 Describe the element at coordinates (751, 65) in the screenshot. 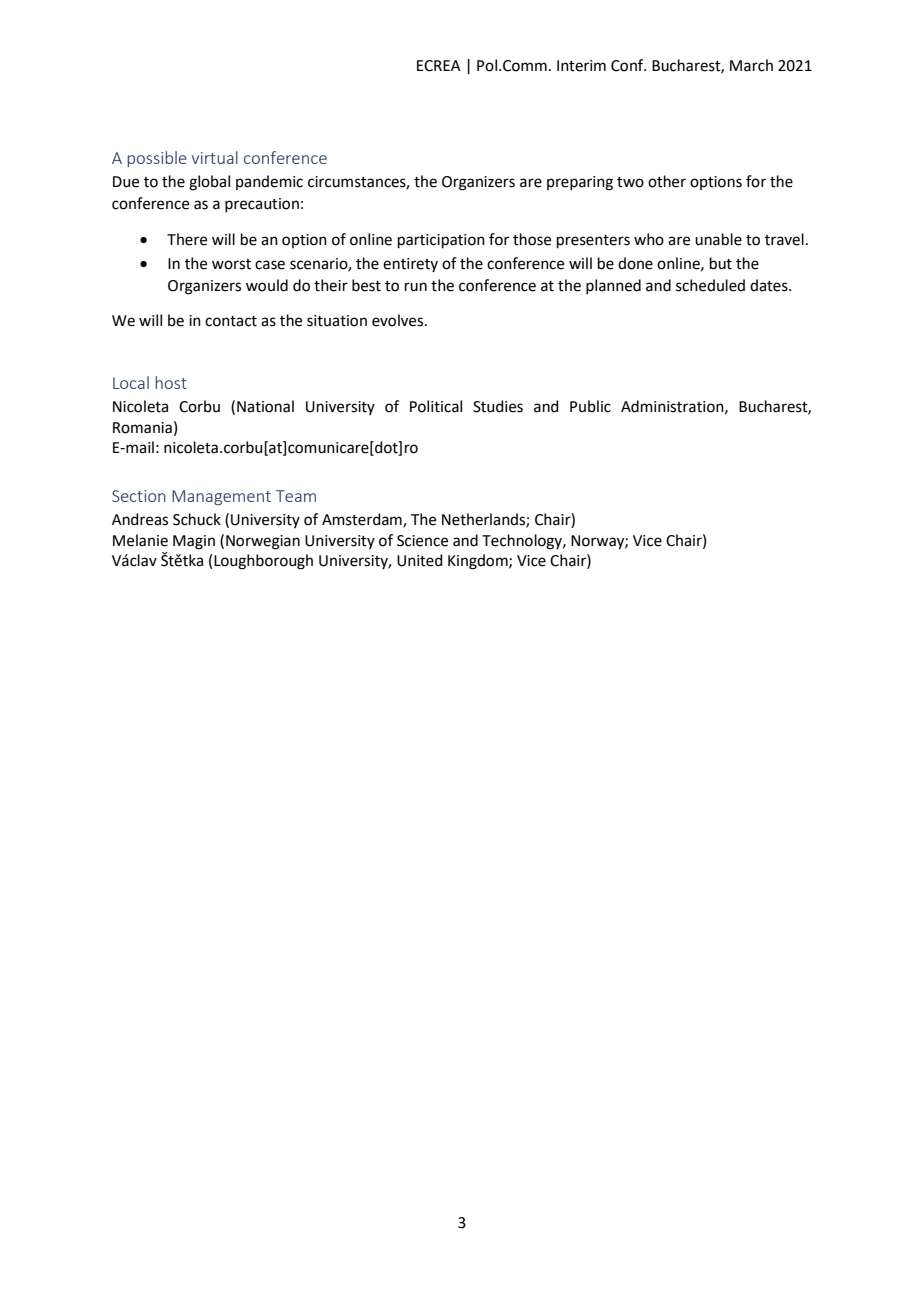

I see `March` at that location.
